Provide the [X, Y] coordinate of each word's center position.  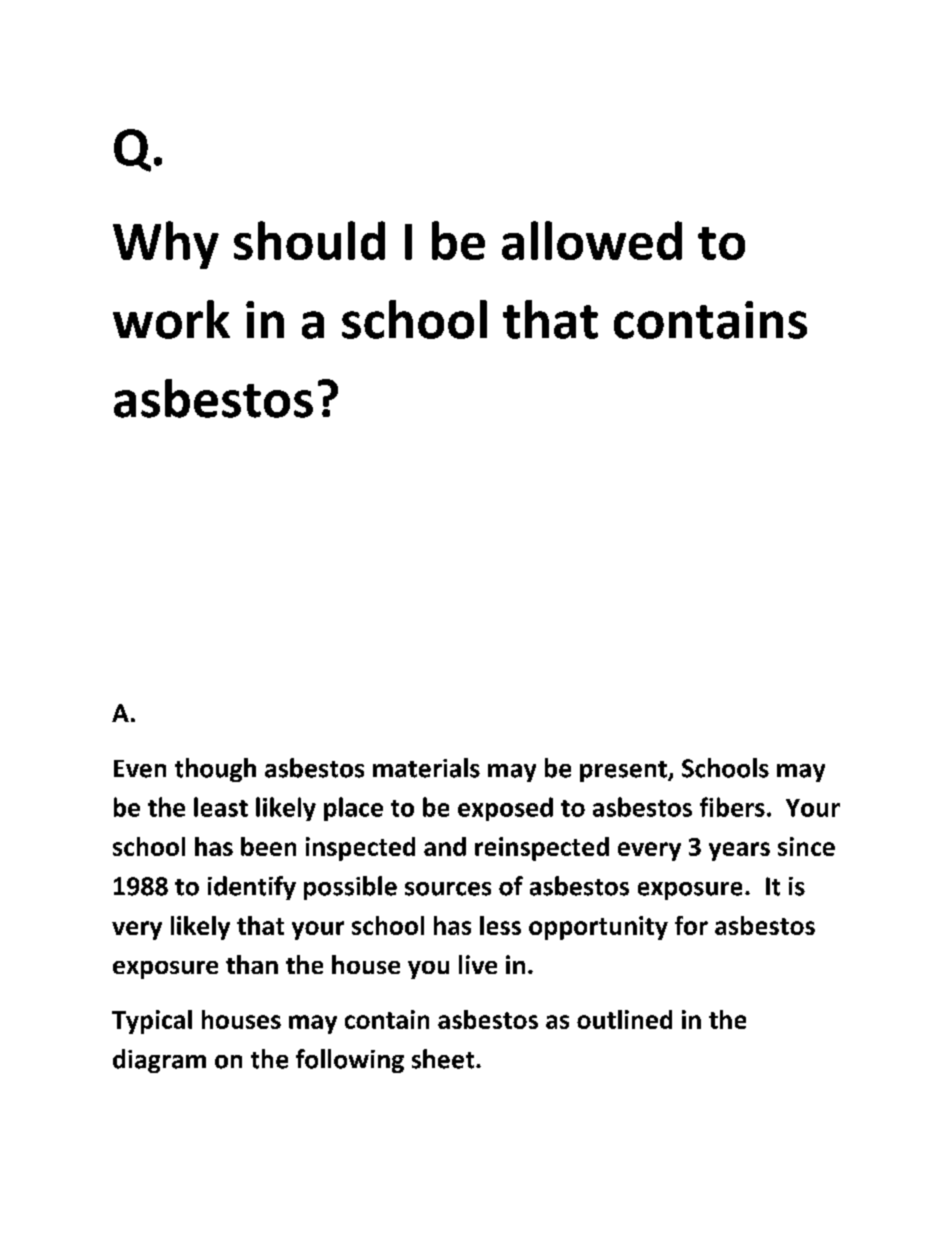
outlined [624, 1019]
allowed [592, 240]
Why [166, 245]
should [309, 240]
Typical [152, 1022]
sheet [444, 1059]
